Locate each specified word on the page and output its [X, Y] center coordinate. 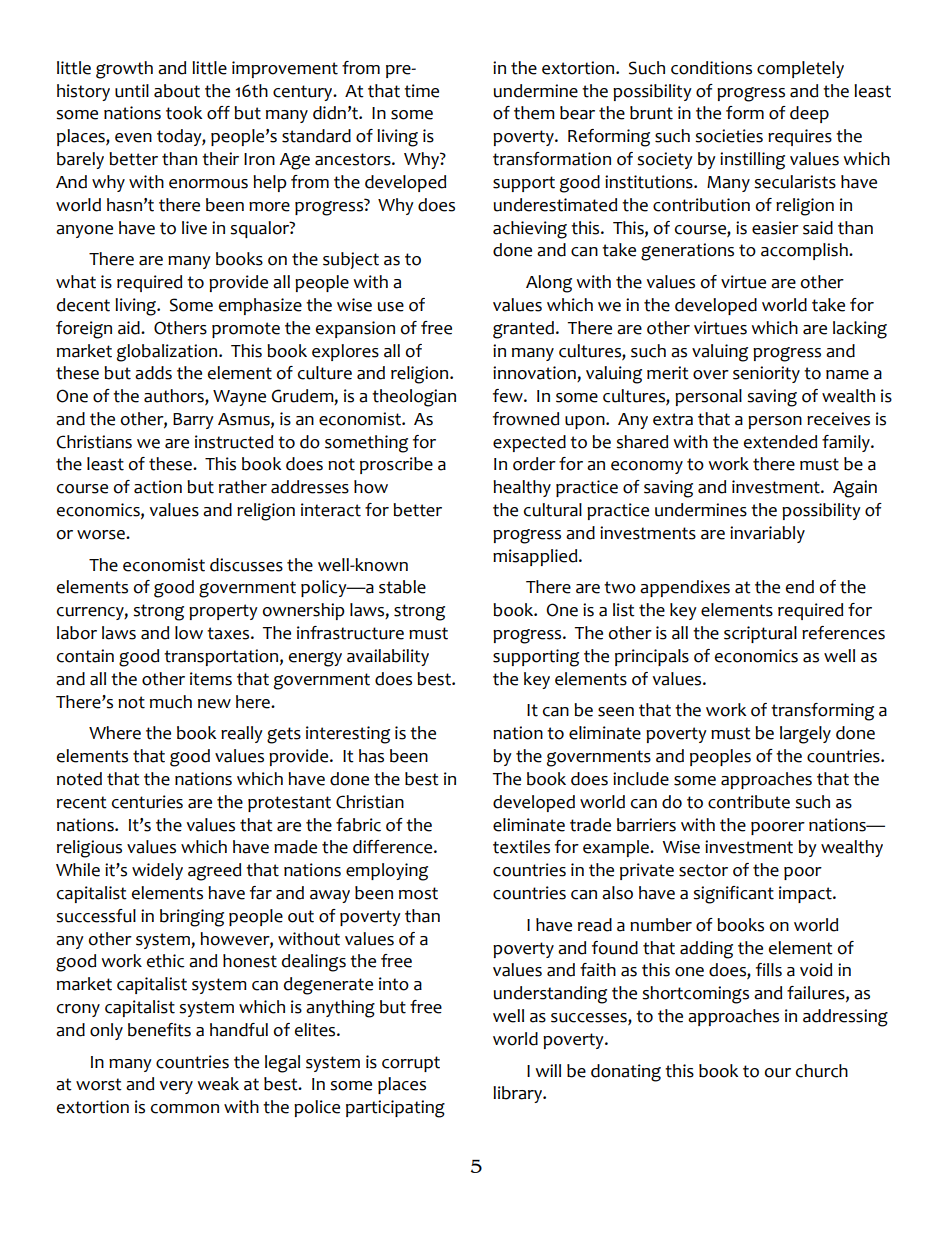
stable [402, 587]
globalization [168, 353]
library [519, 1094]
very [176, 1087]
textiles [521, 847]
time [421, 91]
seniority [766, 374]
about [177, 91]
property [223, 612]
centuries [147, 802]
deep [809, 114]
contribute [749, 802]
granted [525, 330]
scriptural [760, 634]
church [822, 1071]
